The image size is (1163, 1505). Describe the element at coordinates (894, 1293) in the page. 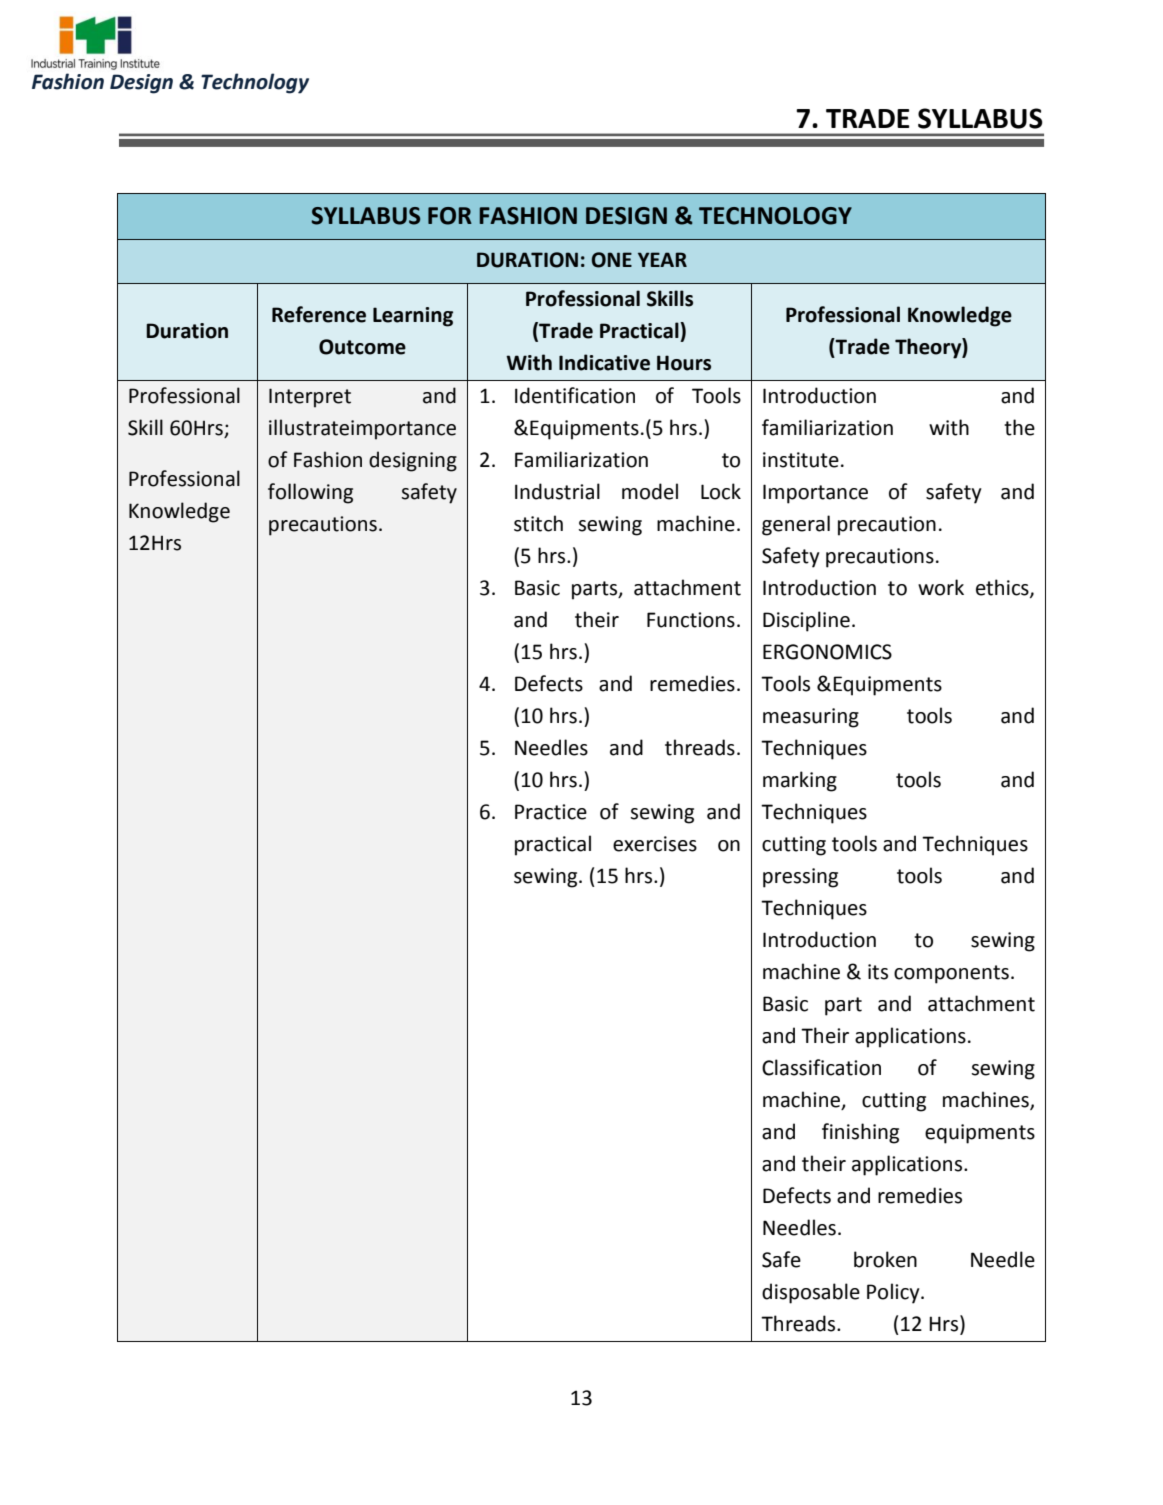

I see `Policy` at that location.
